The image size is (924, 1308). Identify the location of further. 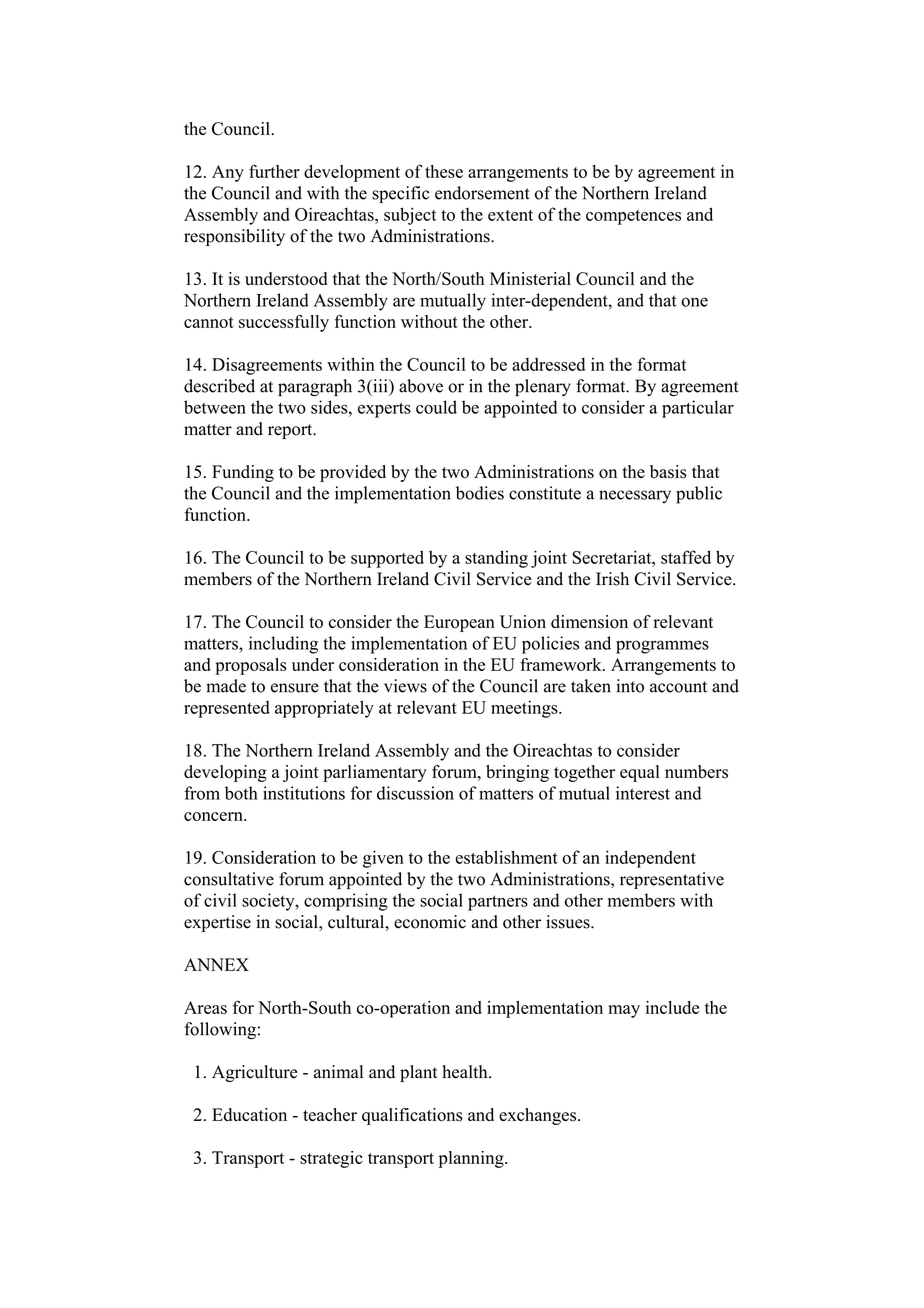
(274, 171).
